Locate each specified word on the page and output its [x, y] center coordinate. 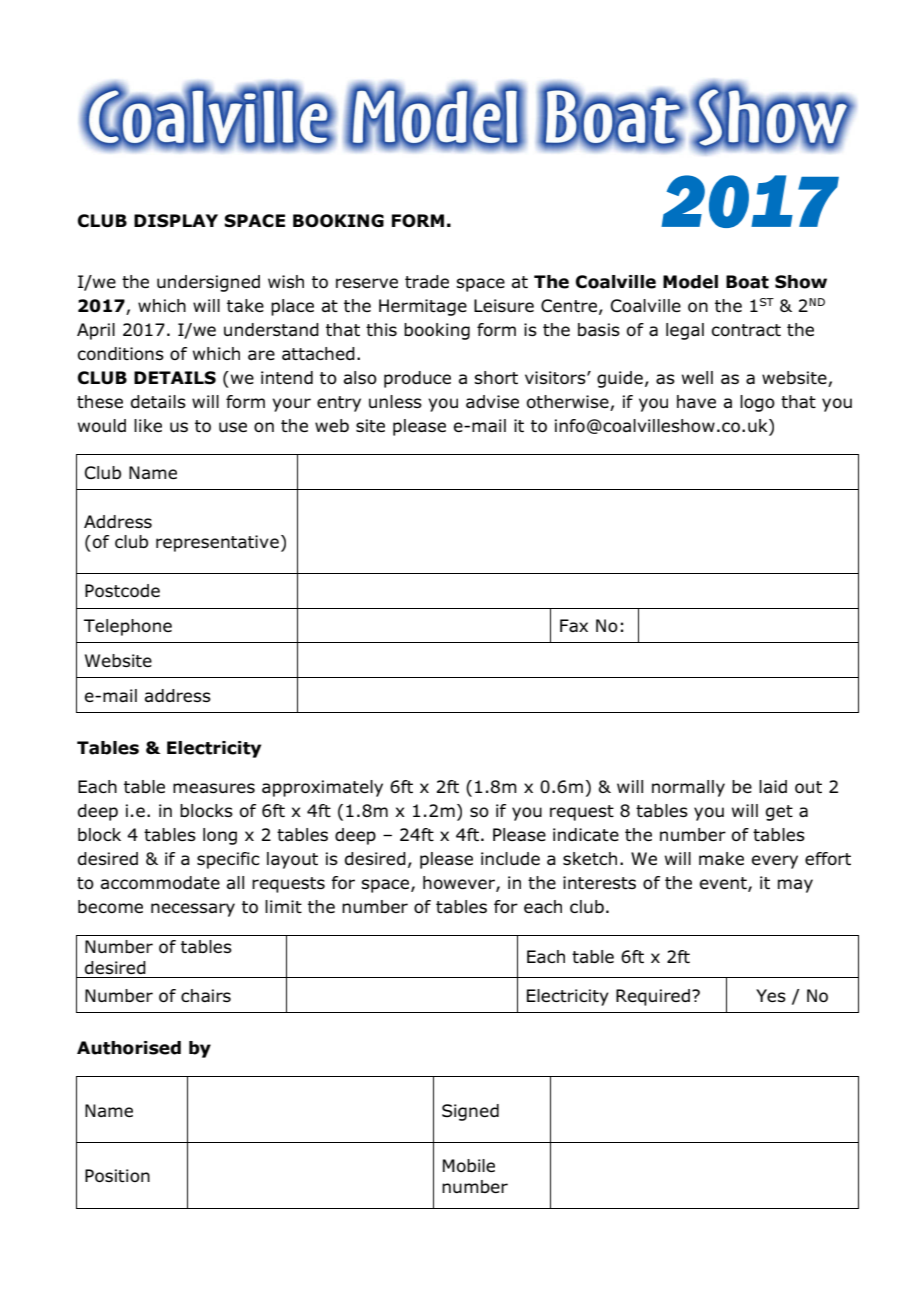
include [510, 858]
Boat [747, 282]
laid [773, 786]
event [724, 884]
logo [757, 403]
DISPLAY [176, 221]
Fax [574, 625]
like [148, 425]
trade [427, 281]
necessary [193, 910]
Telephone [128, 627]
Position [117, 1175]
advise [492, 401]
